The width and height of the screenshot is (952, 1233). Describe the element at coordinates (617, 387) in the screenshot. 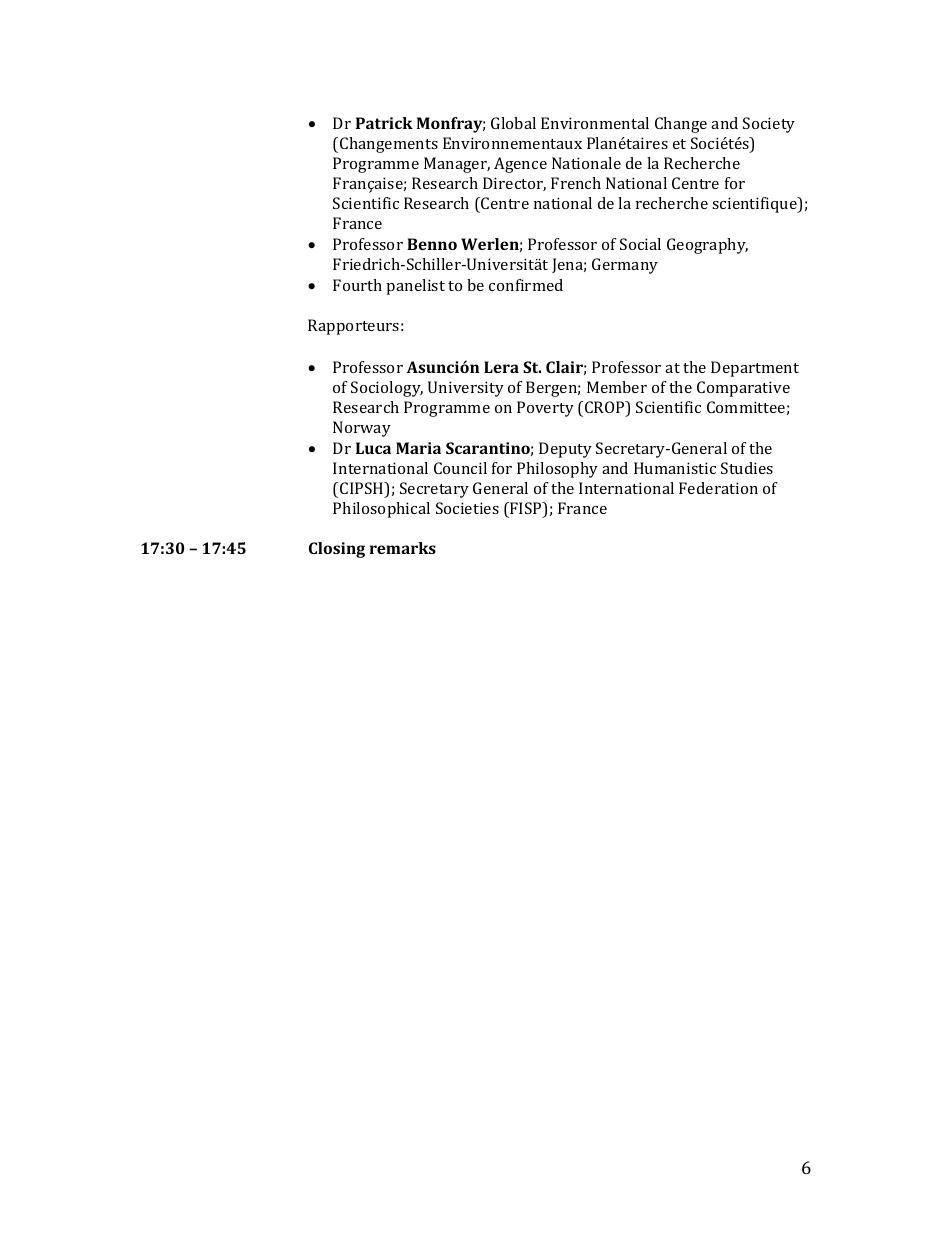

I see `Member` at that location.
